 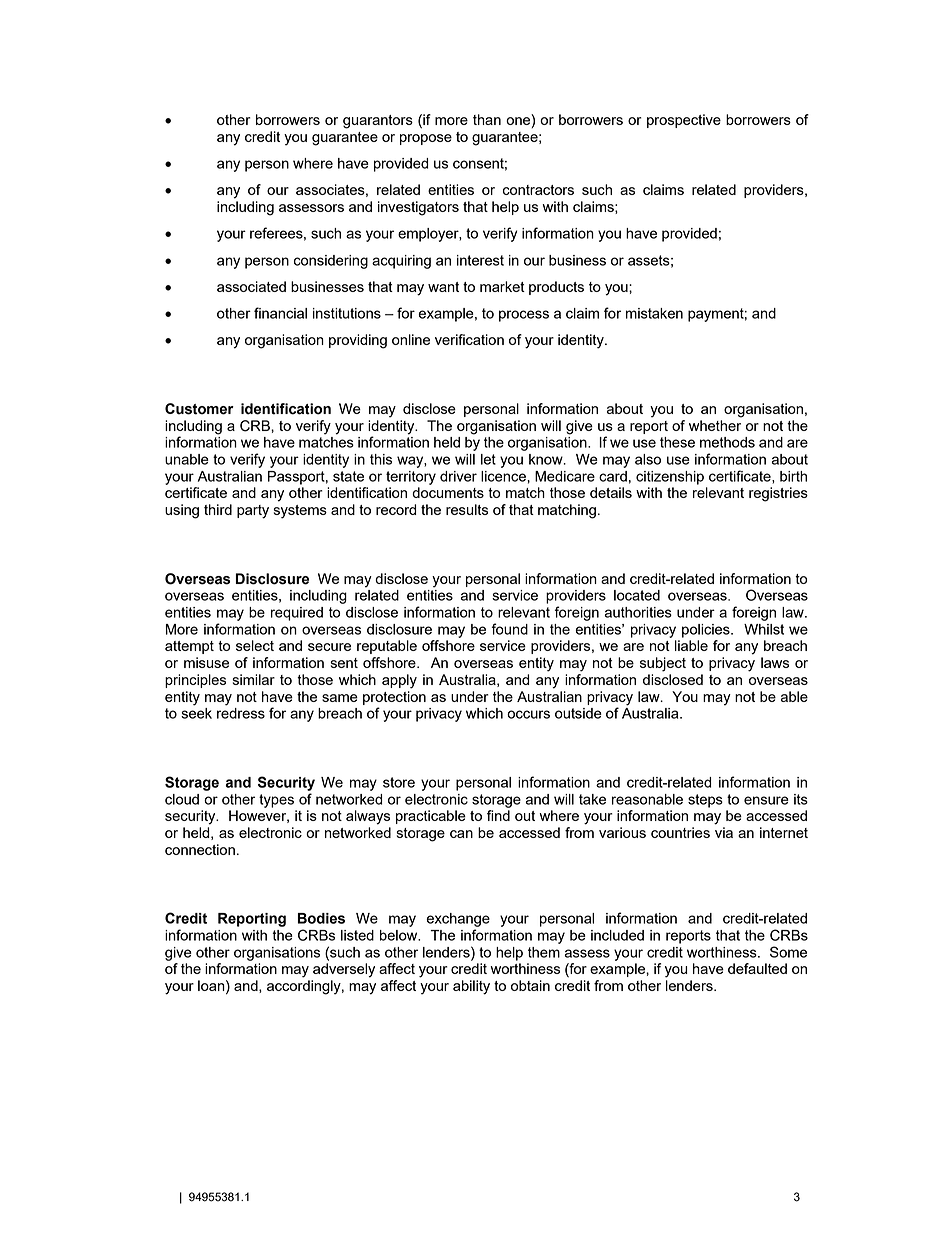 What do you see at coordinates (378, 122) in the screenshot?
I see `guarantors` at bounding box center [378, 122].
